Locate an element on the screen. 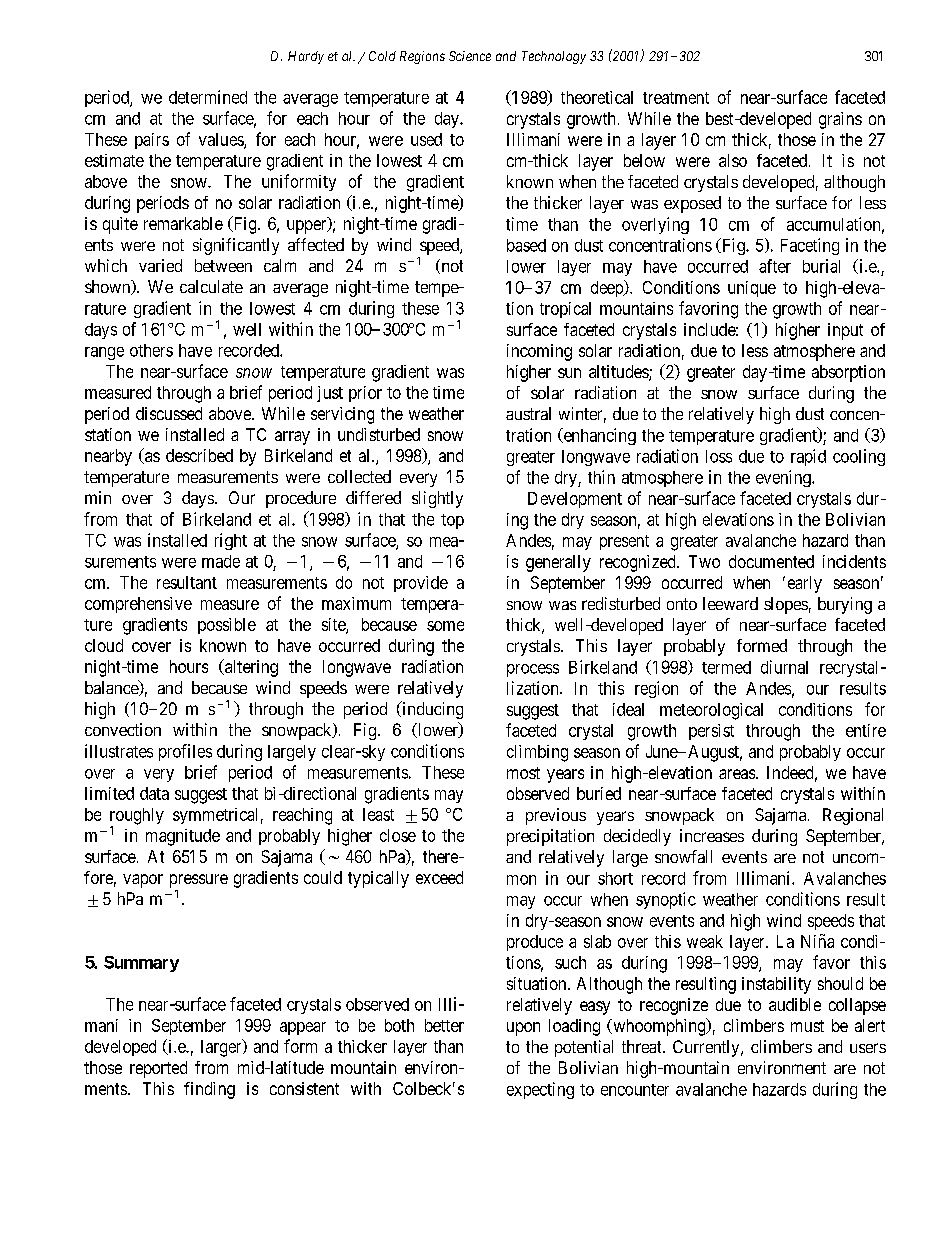 Image resolution: width=952 pixels, height=1256 pixels. reported is located at coordinates (158, 1069).
